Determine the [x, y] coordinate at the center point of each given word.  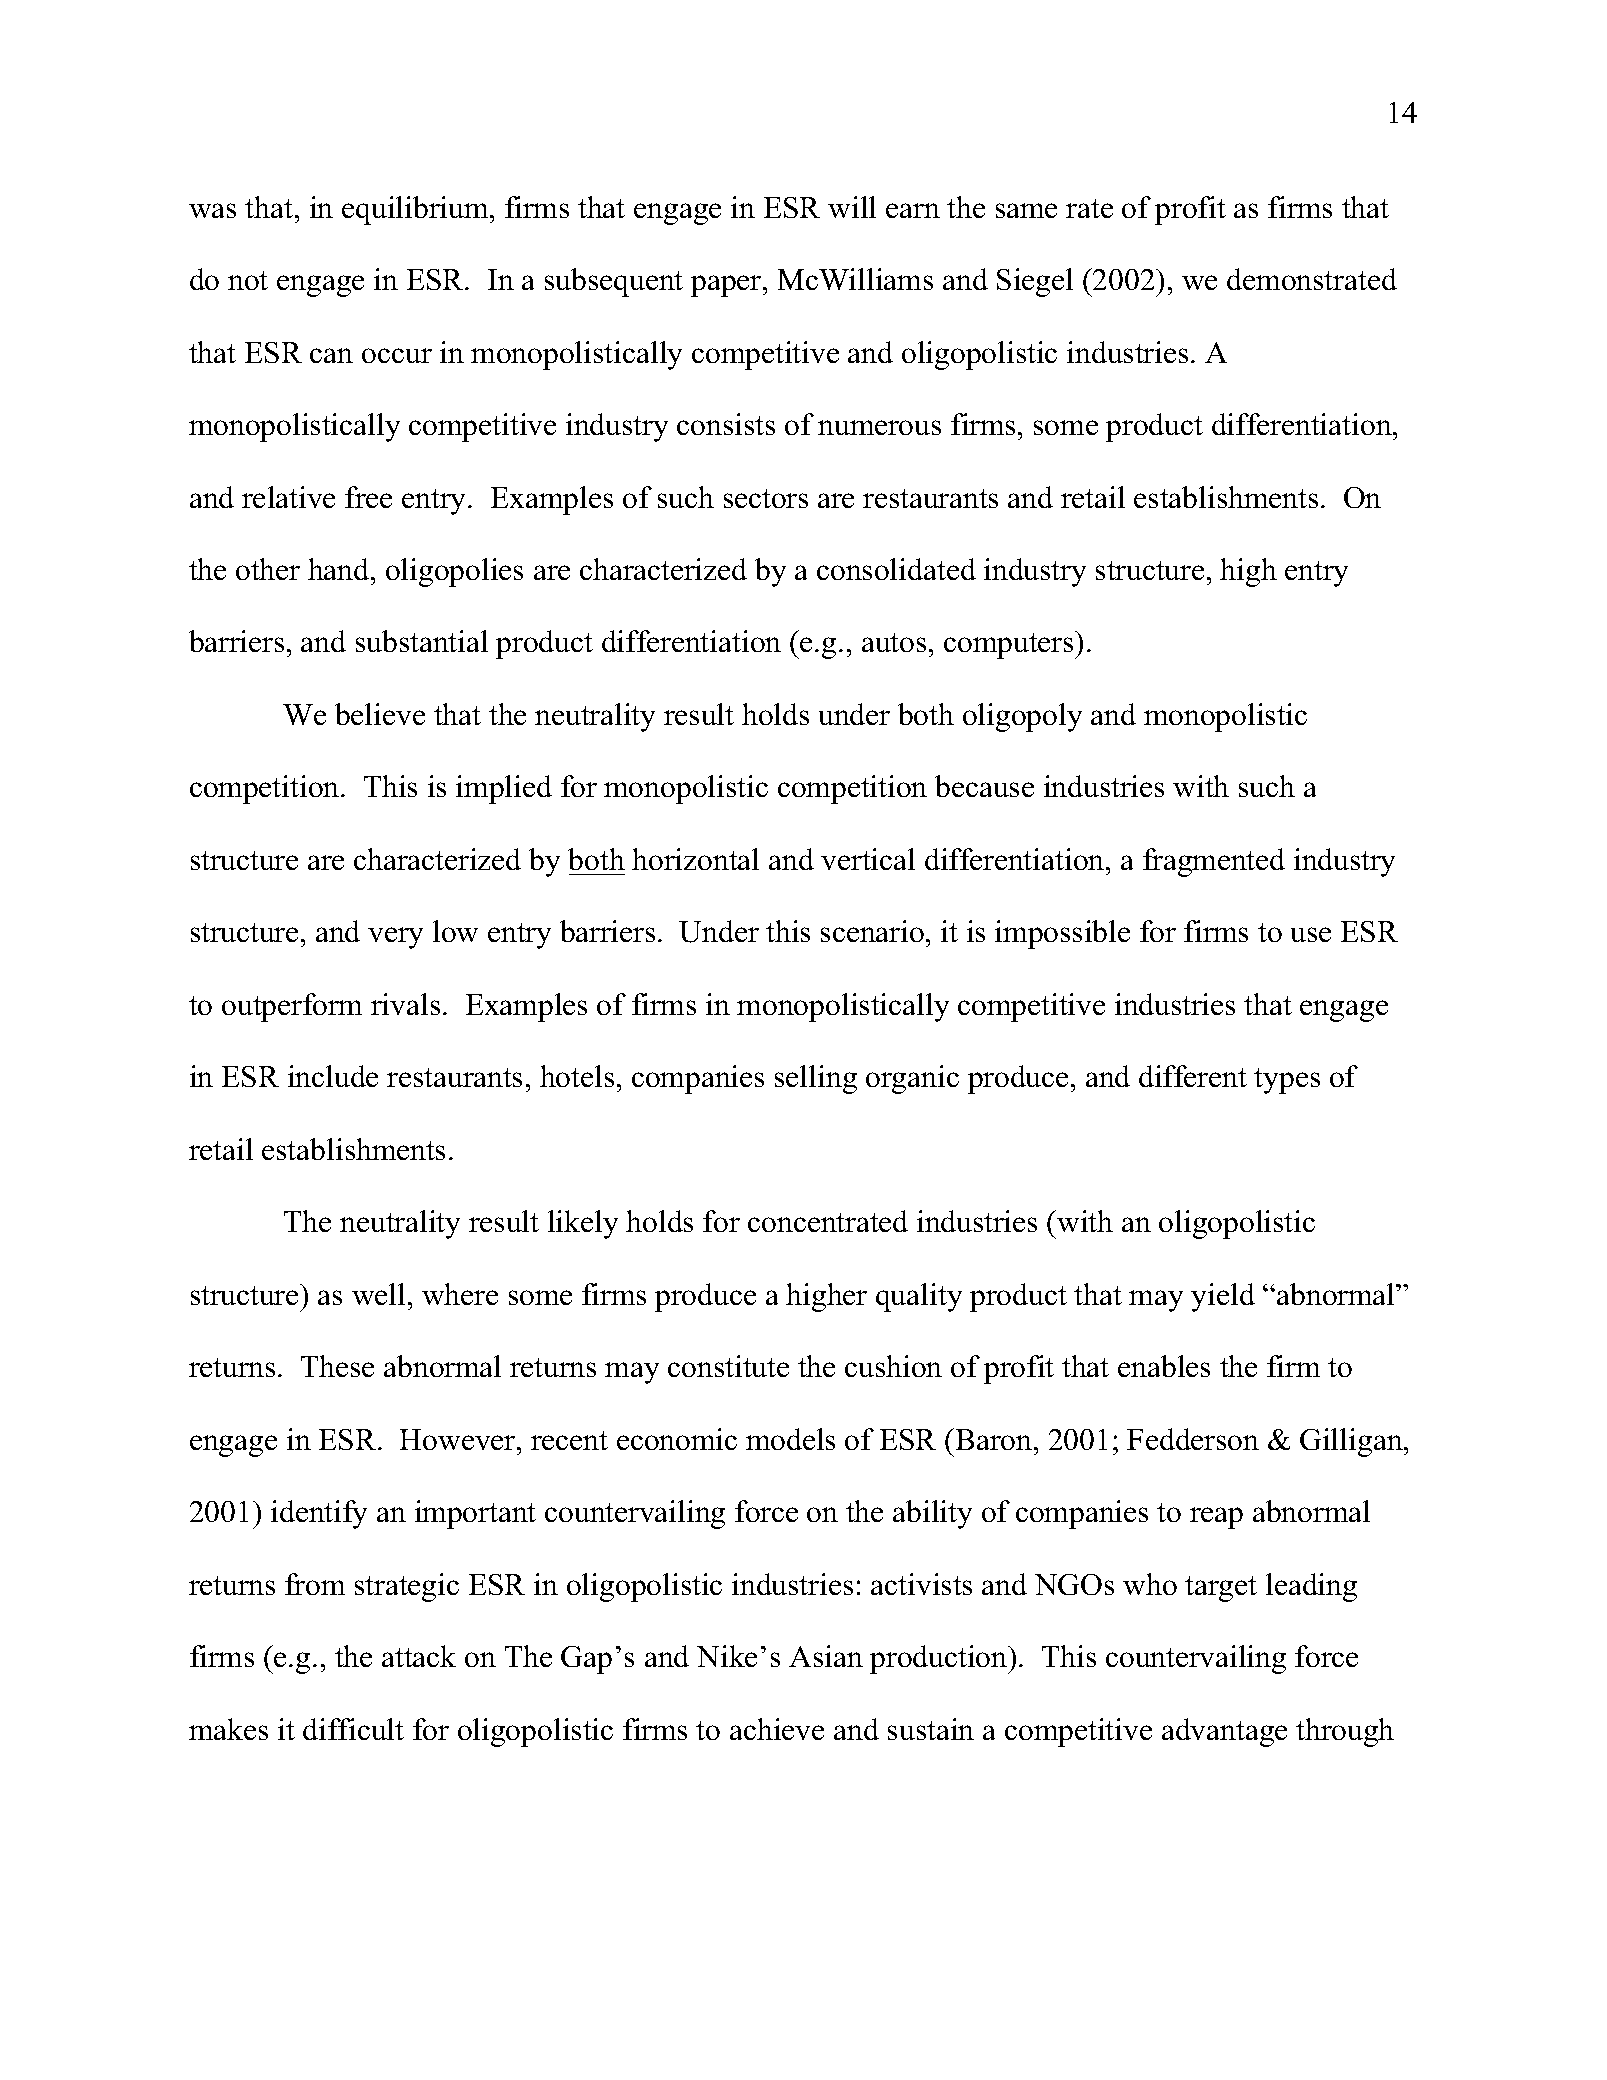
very [395, 938]
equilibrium [416, 210]
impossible [1062, 934]
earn [913, 210]
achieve [777, 1729]
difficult [353, 1729]
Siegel [1035, 282]
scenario [872, 931]
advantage [1224, 1732]
